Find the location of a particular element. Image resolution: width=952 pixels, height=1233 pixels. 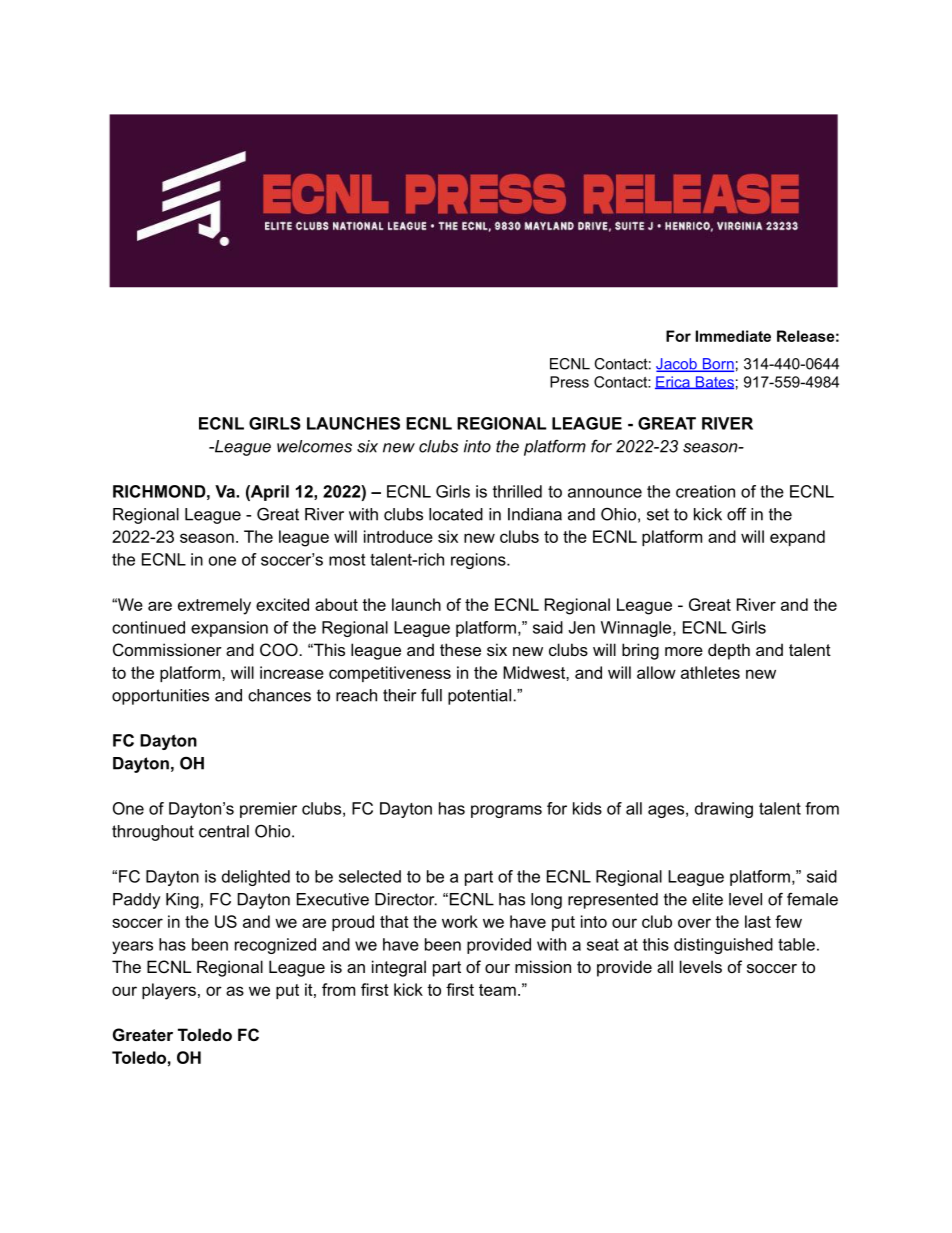

these is located at coordinates (460, 649).
